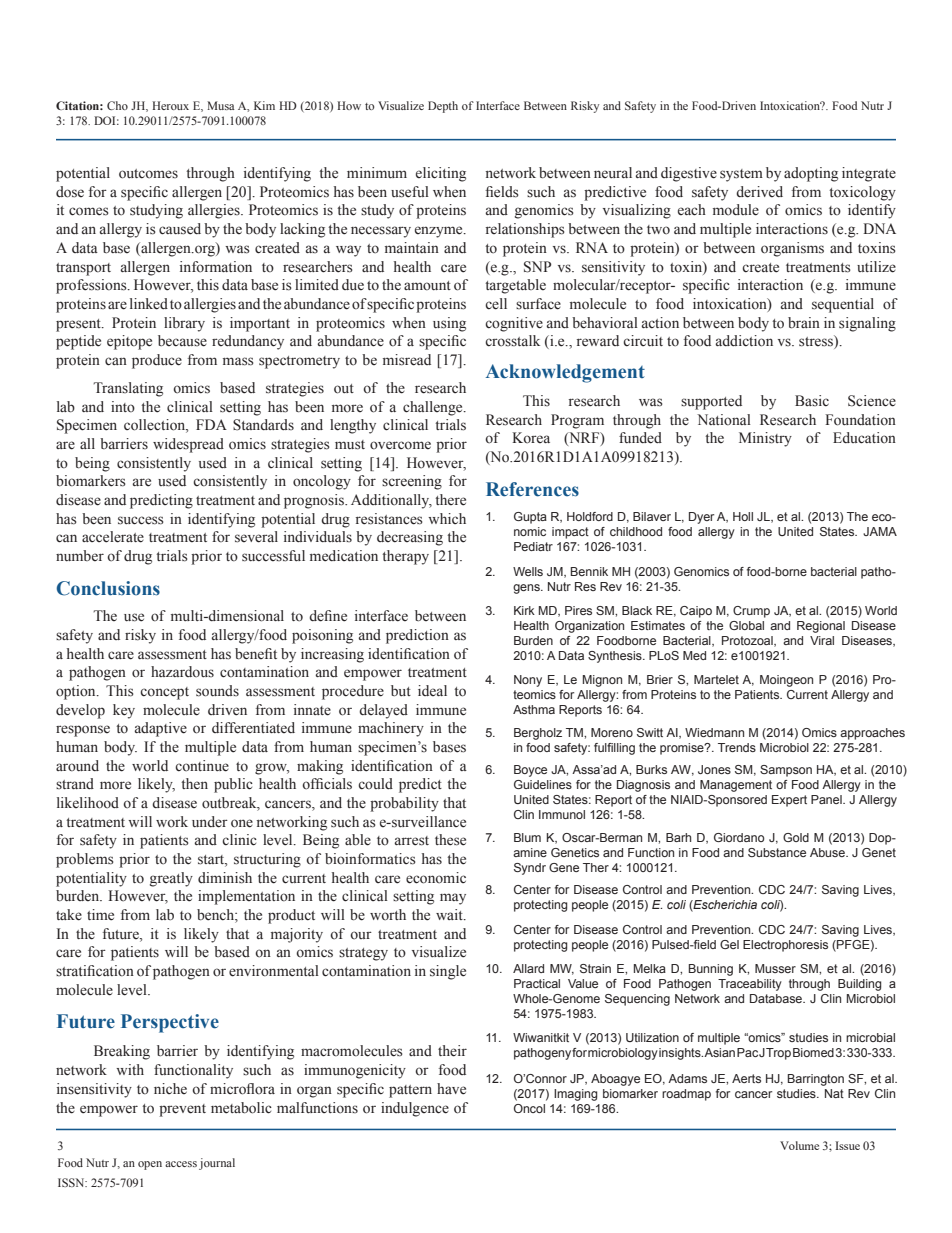 The image size is (952, 1233). What do you see at coordinates (181, 1164) in the page?
I see `access` at bounding box center [181, 1164].
